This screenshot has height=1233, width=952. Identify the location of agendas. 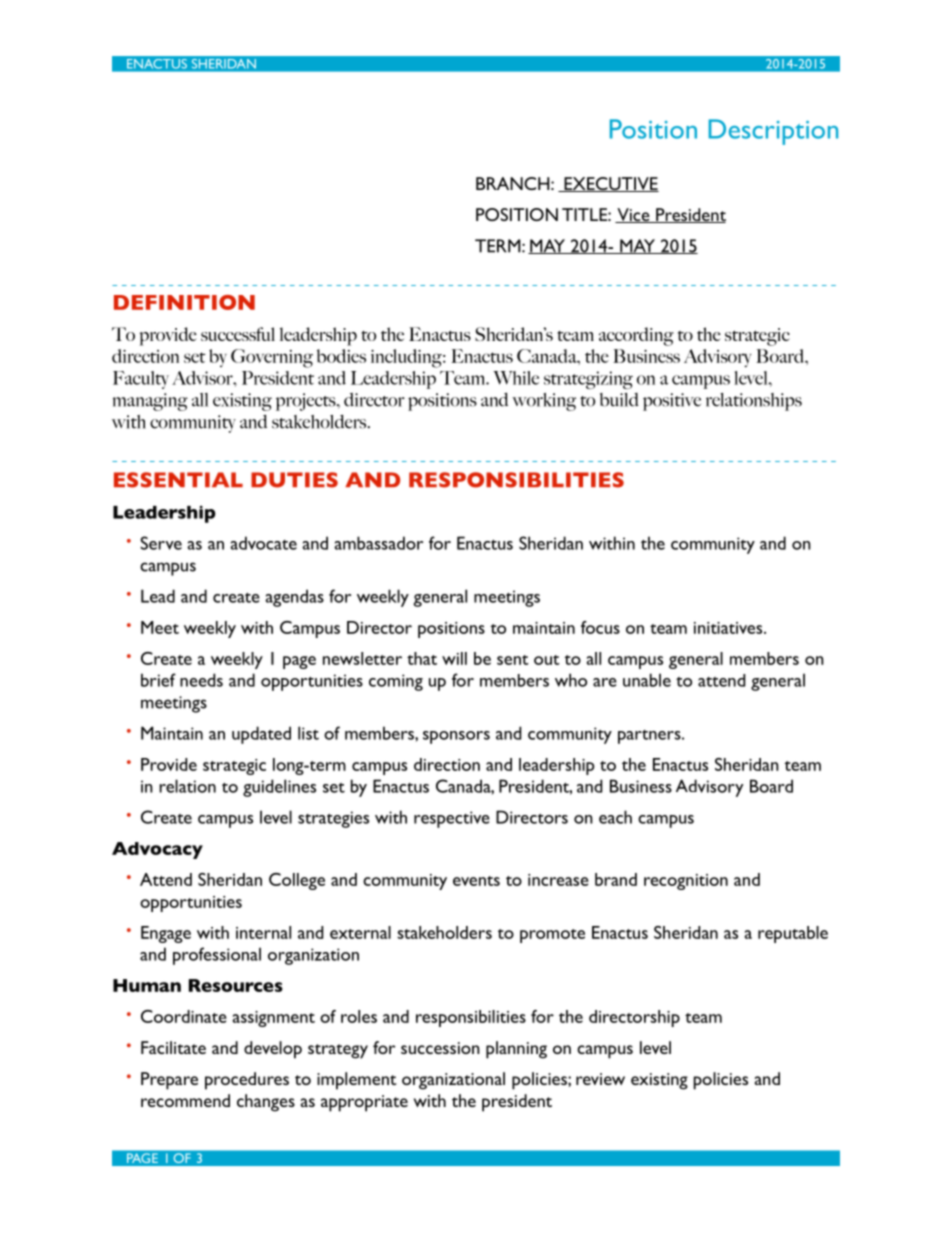
(294, 598).
